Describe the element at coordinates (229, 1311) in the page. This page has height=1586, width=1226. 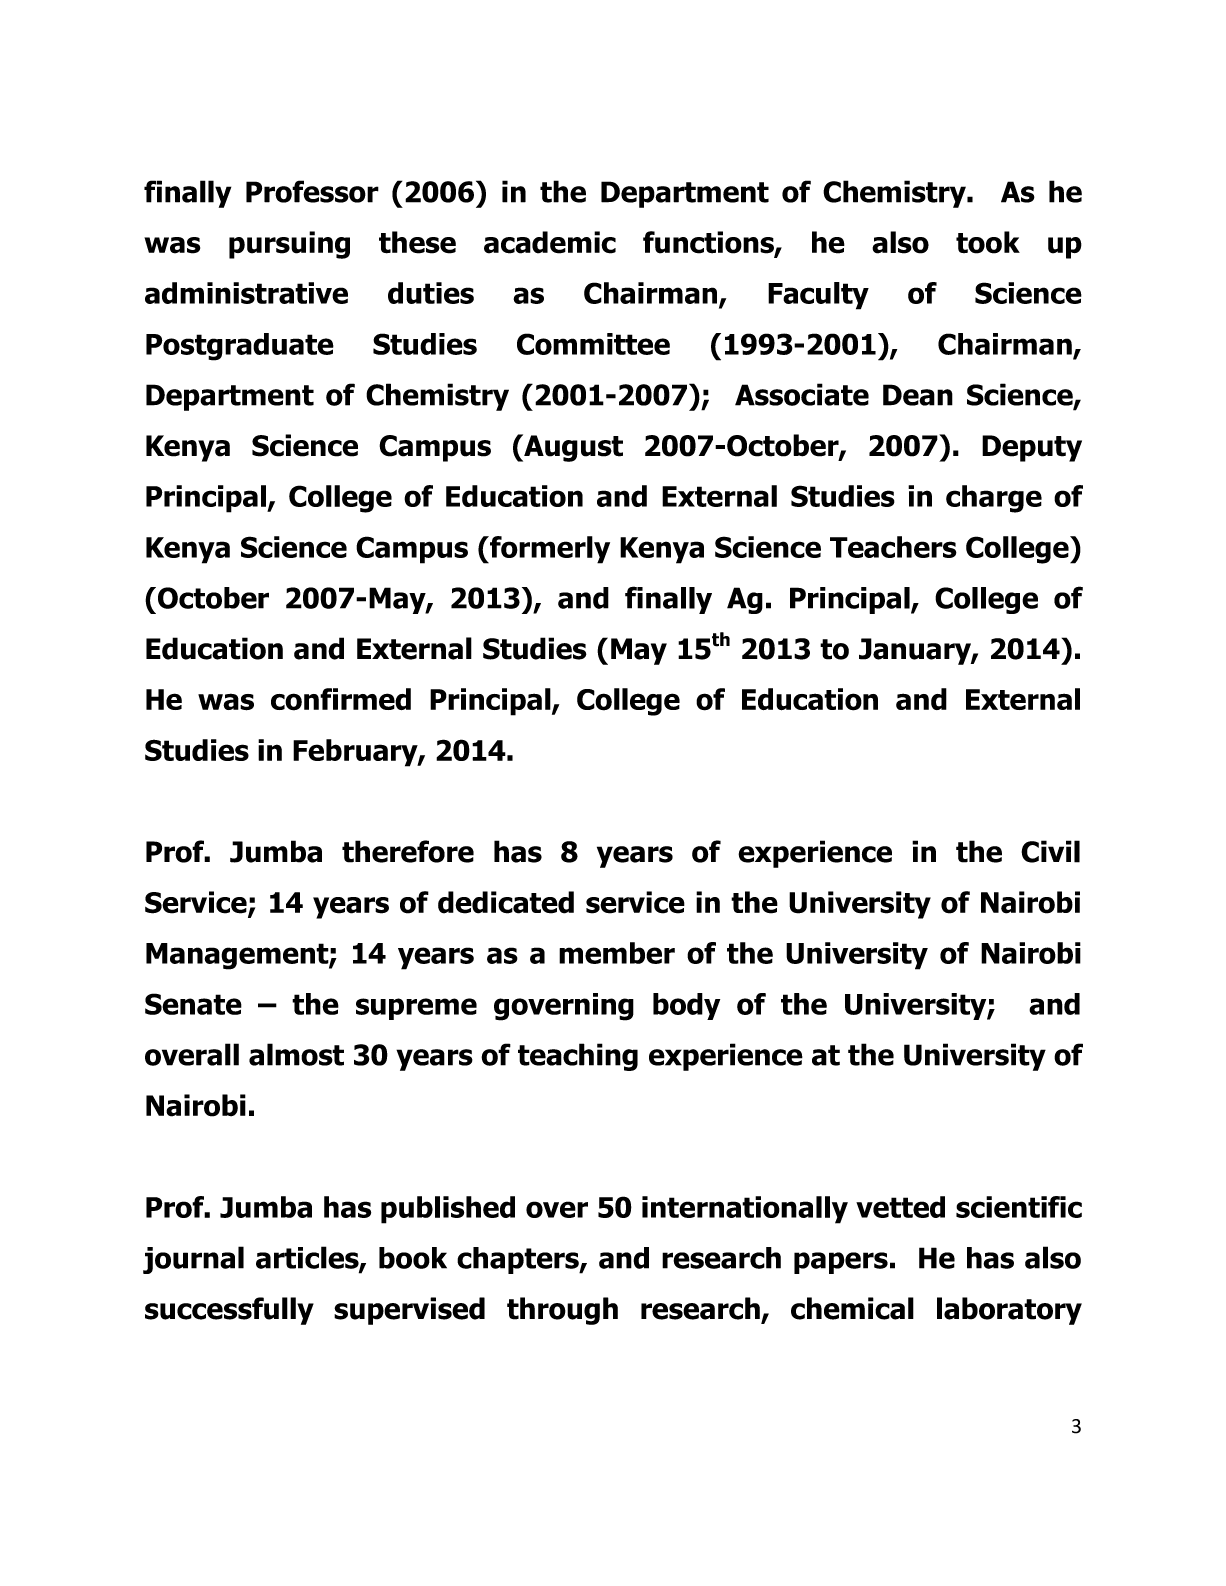
I see `successfully` at that location.
